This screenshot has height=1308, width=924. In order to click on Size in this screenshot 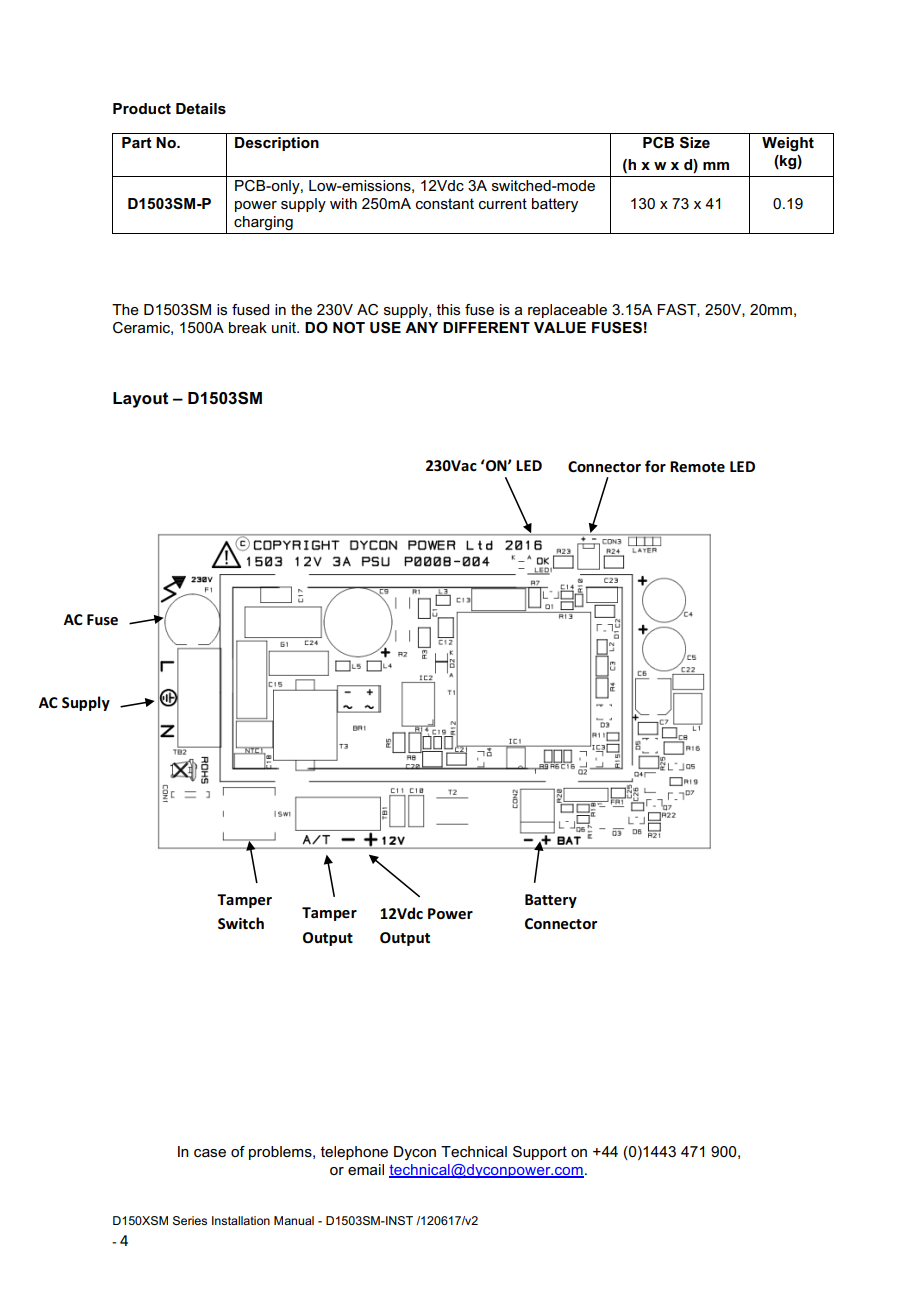, I will do `click(695, 143)`.
